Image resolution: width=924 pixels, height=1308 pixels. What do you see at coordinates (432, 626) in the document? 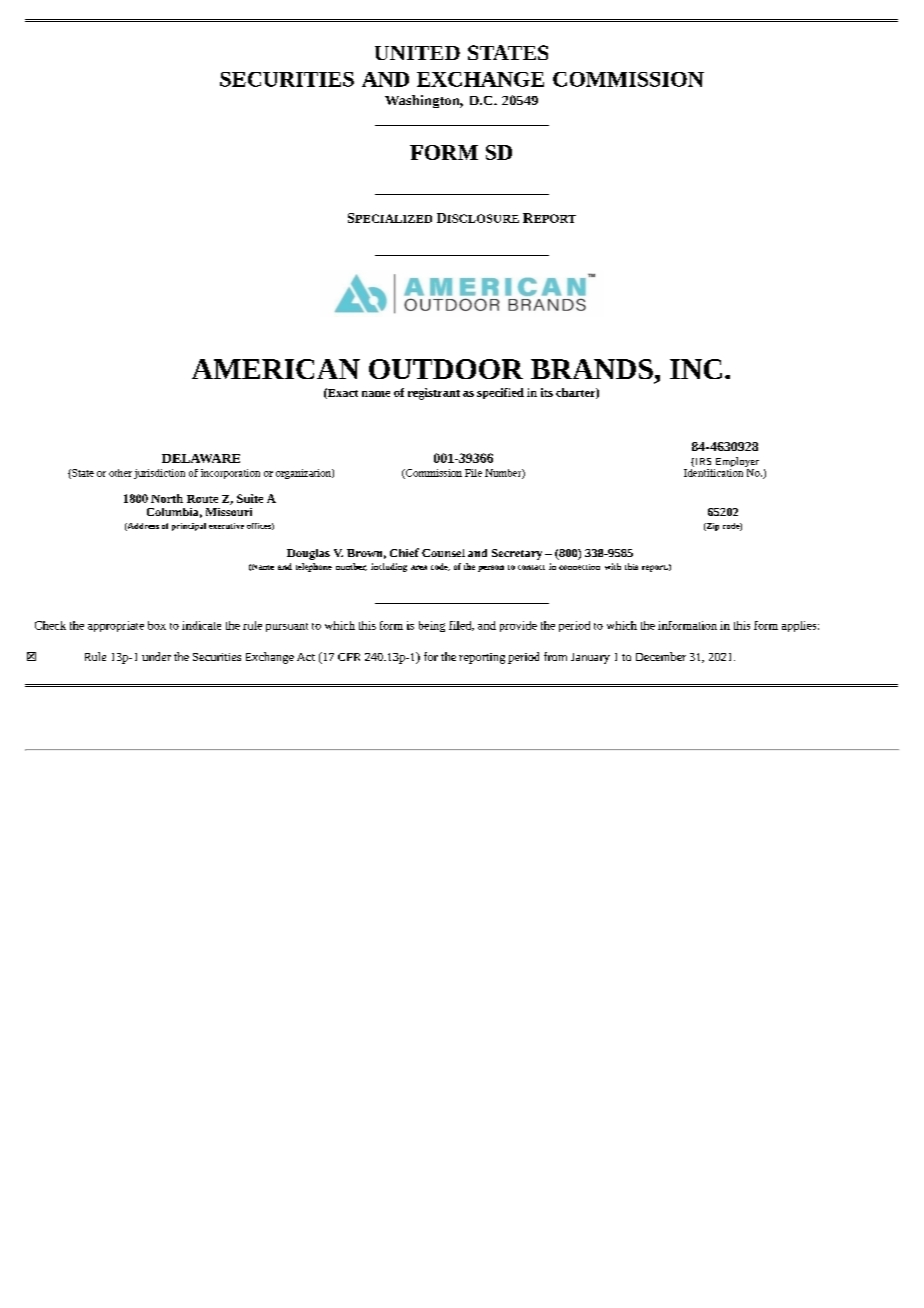
I see `being` at bounding box center [432, 626].
